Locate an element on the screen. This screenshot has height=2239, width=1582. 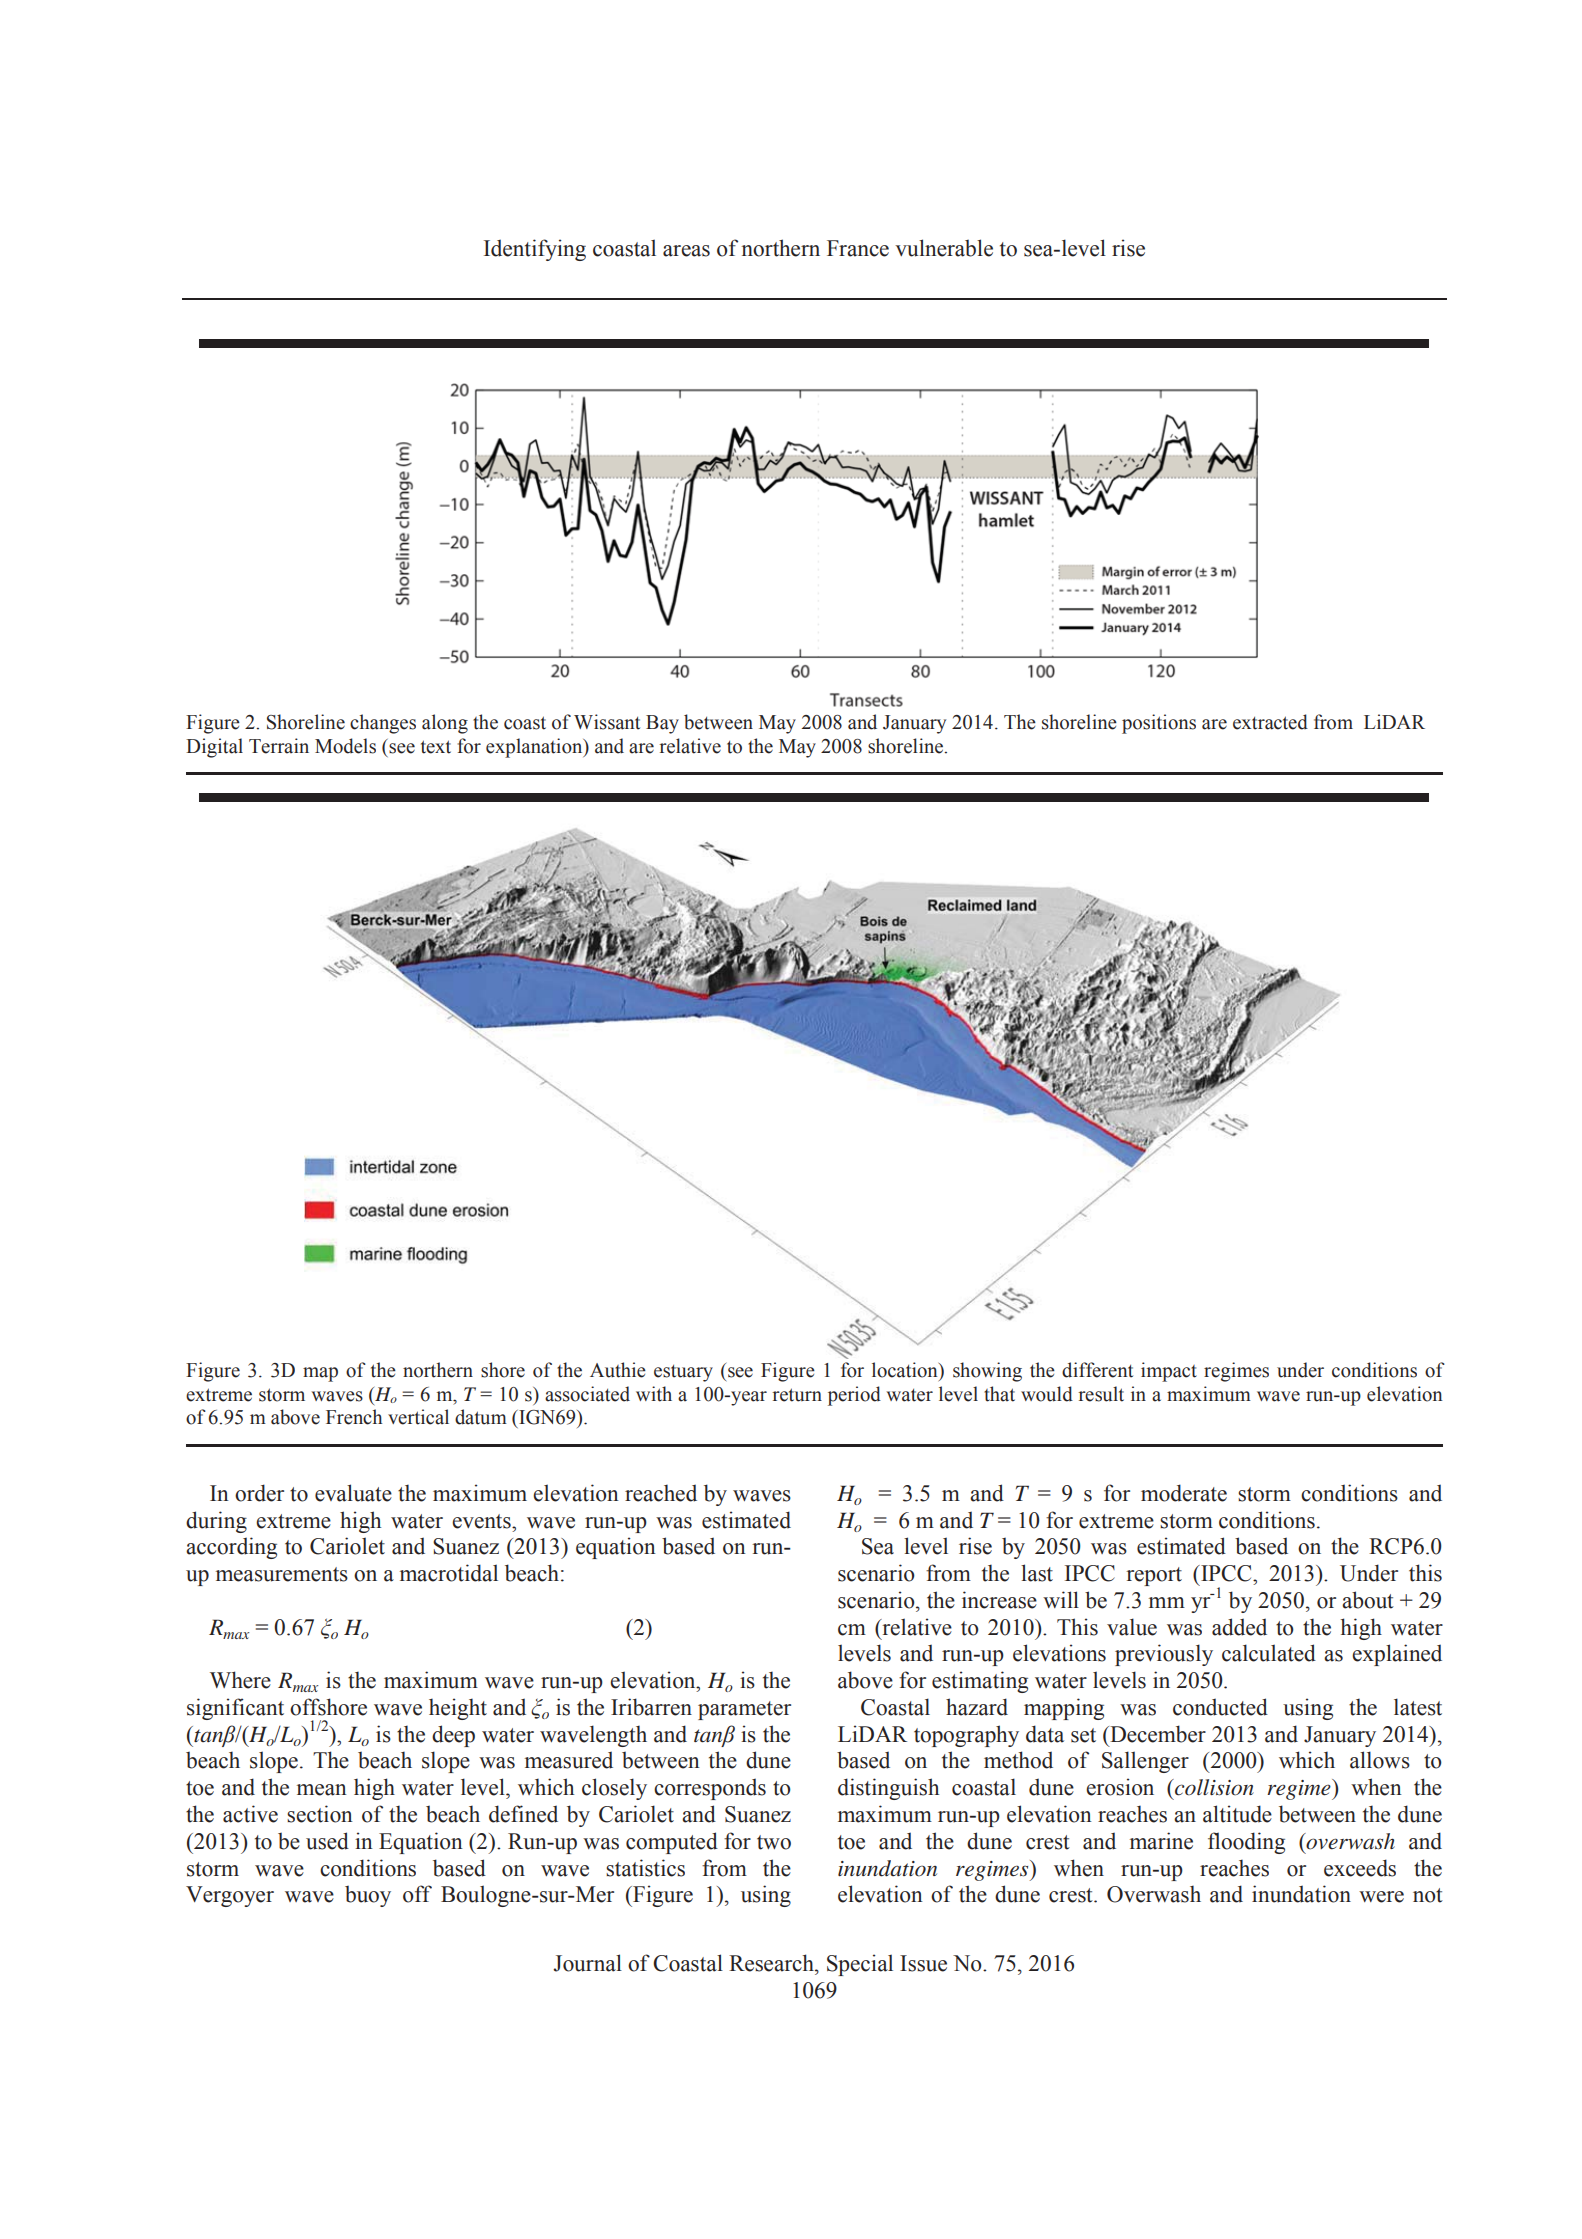
vulnerable is located at coordinates (944, 248).
